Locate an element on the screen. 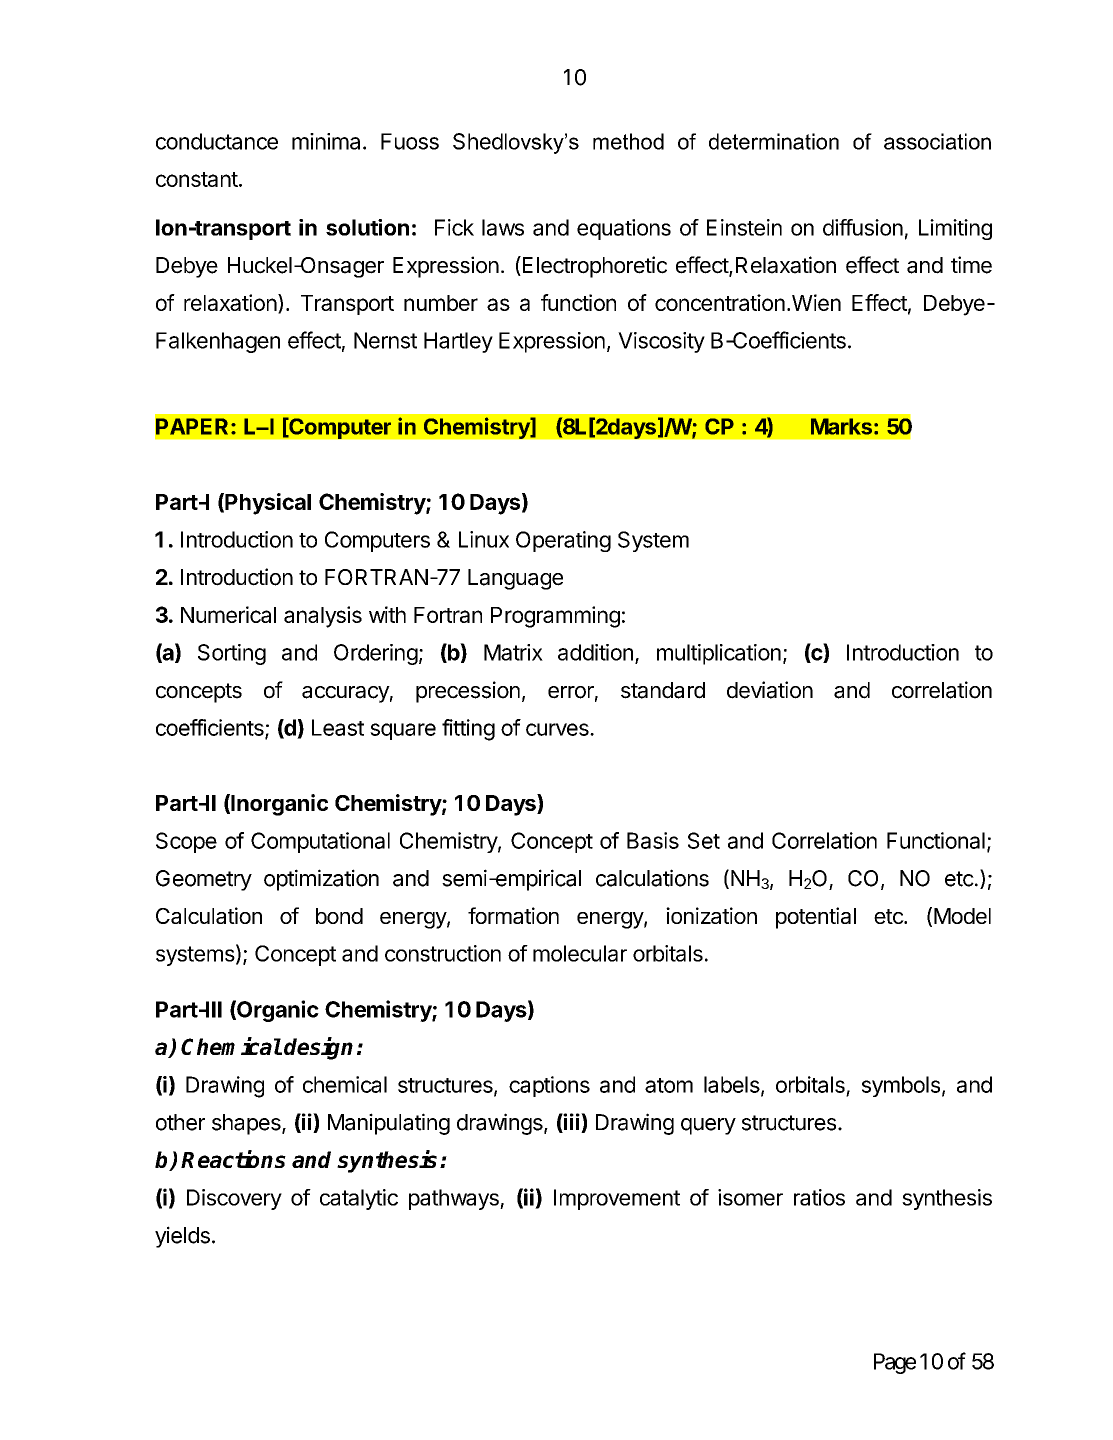 Image resolution: width=1113 pixels, height=1440 pixels. minima is located at coordinates (326, 141).
